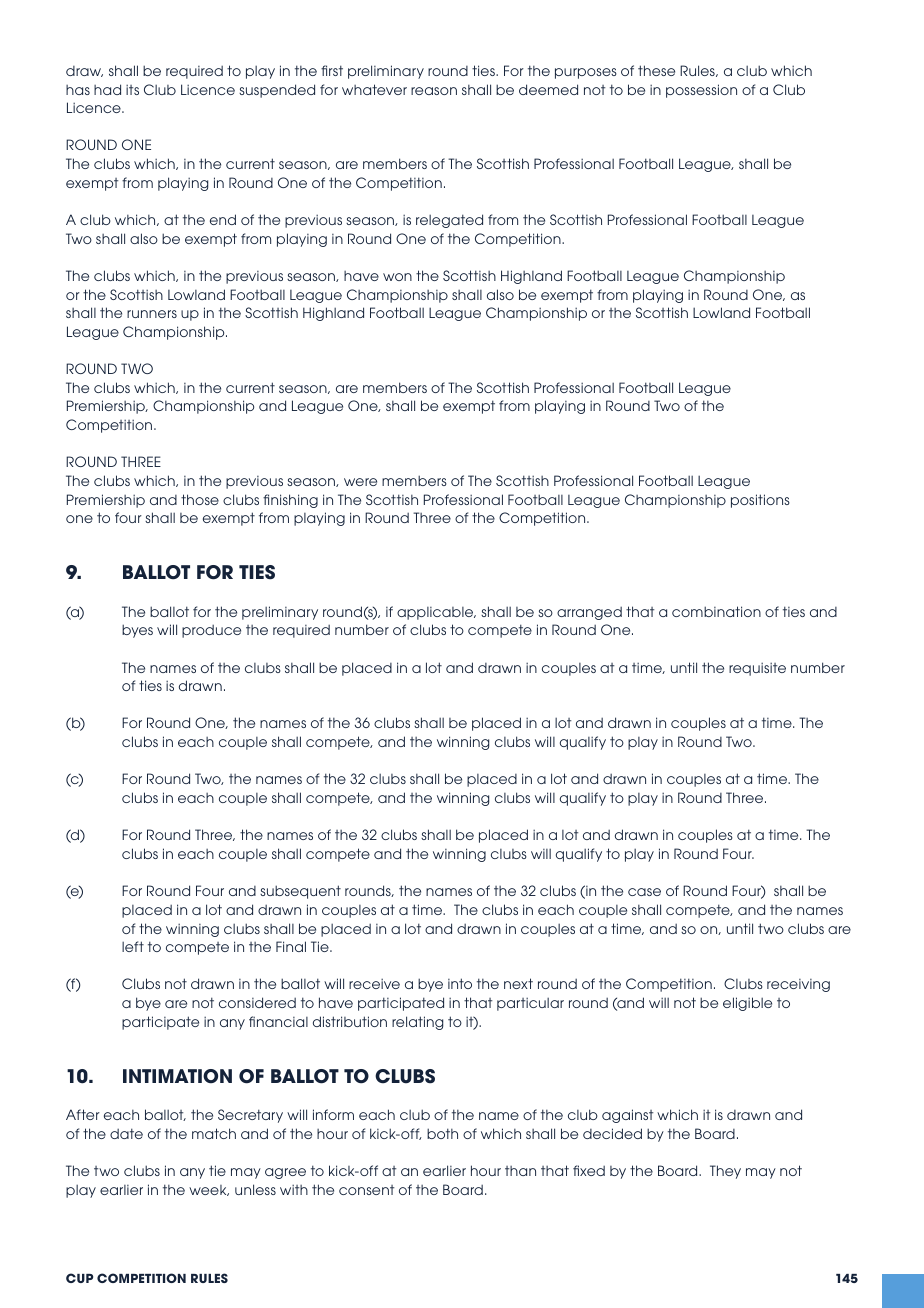 Image resolution: width=924 pixels, height=1308 pixels. What do you see at coordinates (747, 1004) in the screenshot?
I see `eligible` at bounding box center [747, 1004].
